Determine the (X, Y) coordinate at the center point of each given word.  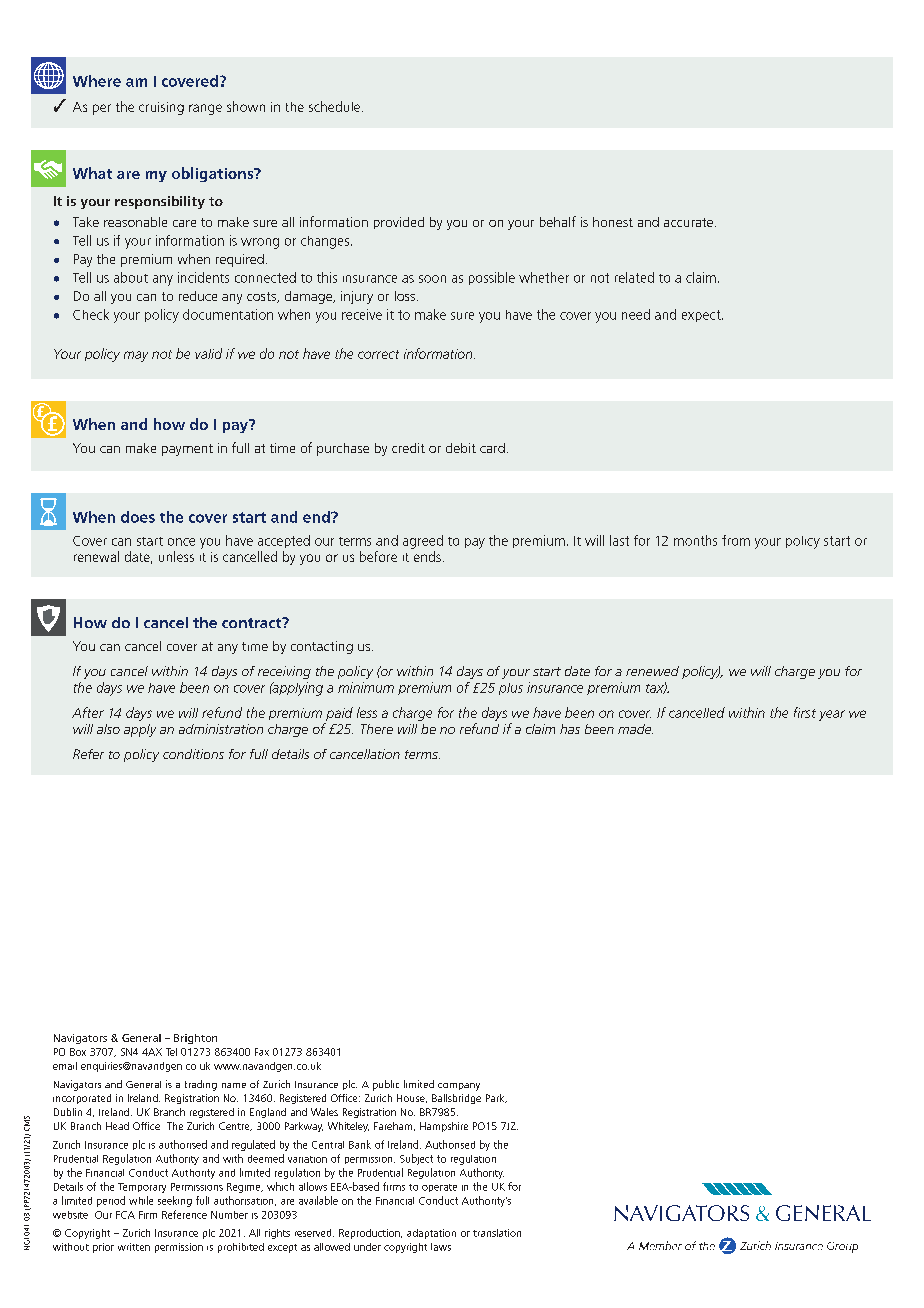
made (635, 729)
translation (497, 1233)
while (141, 1200)
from (736, 540)
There (377, 729)
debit (461, 448)
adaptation (431, 1234)
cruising (161, 108)
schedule (334, 106)
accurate (688, 222)
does (138, 517)
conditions (193, 754)
